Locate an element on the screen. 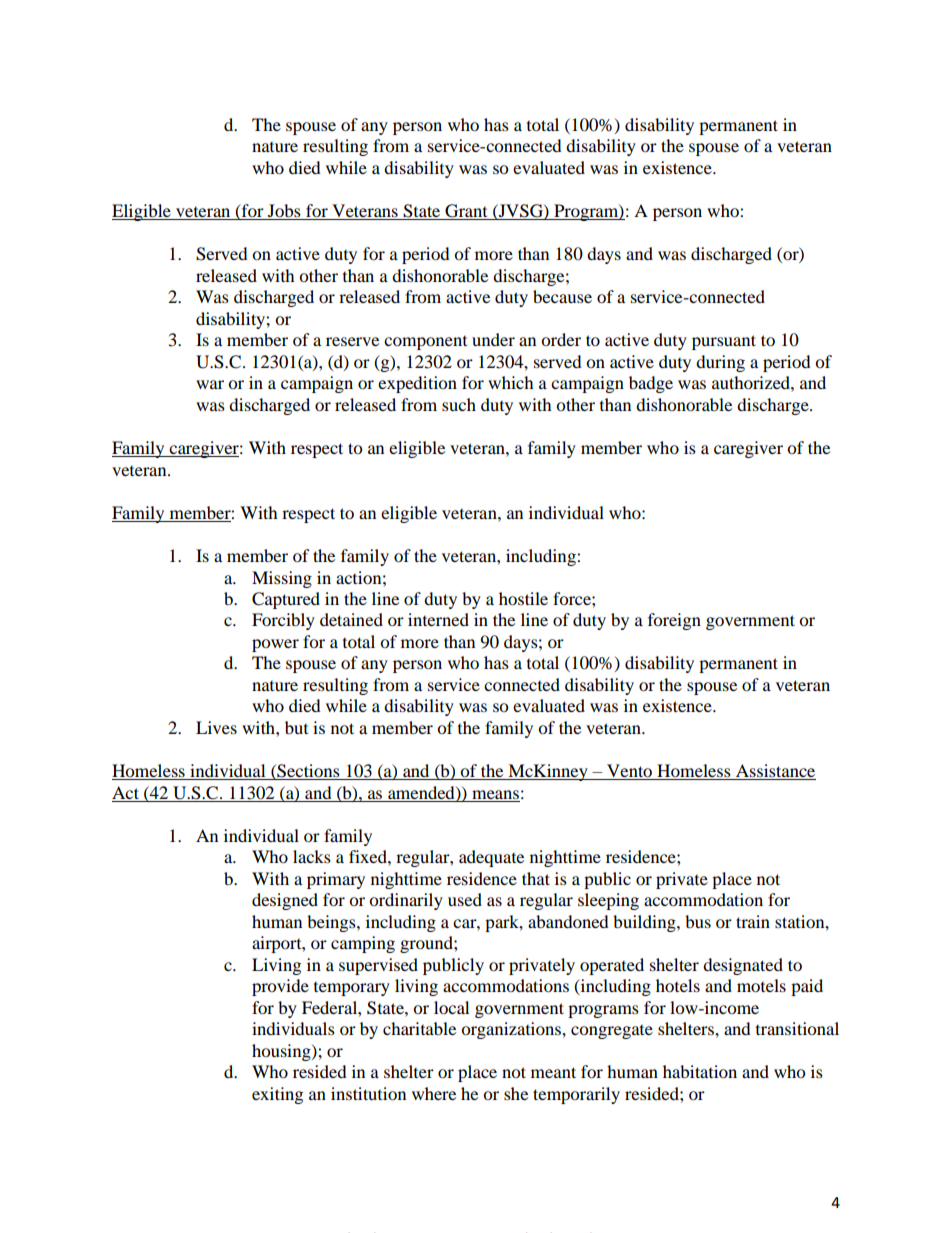 The height and width of the screenshot is (1233, 952). pursuant is located at coordinates (724, 342).
